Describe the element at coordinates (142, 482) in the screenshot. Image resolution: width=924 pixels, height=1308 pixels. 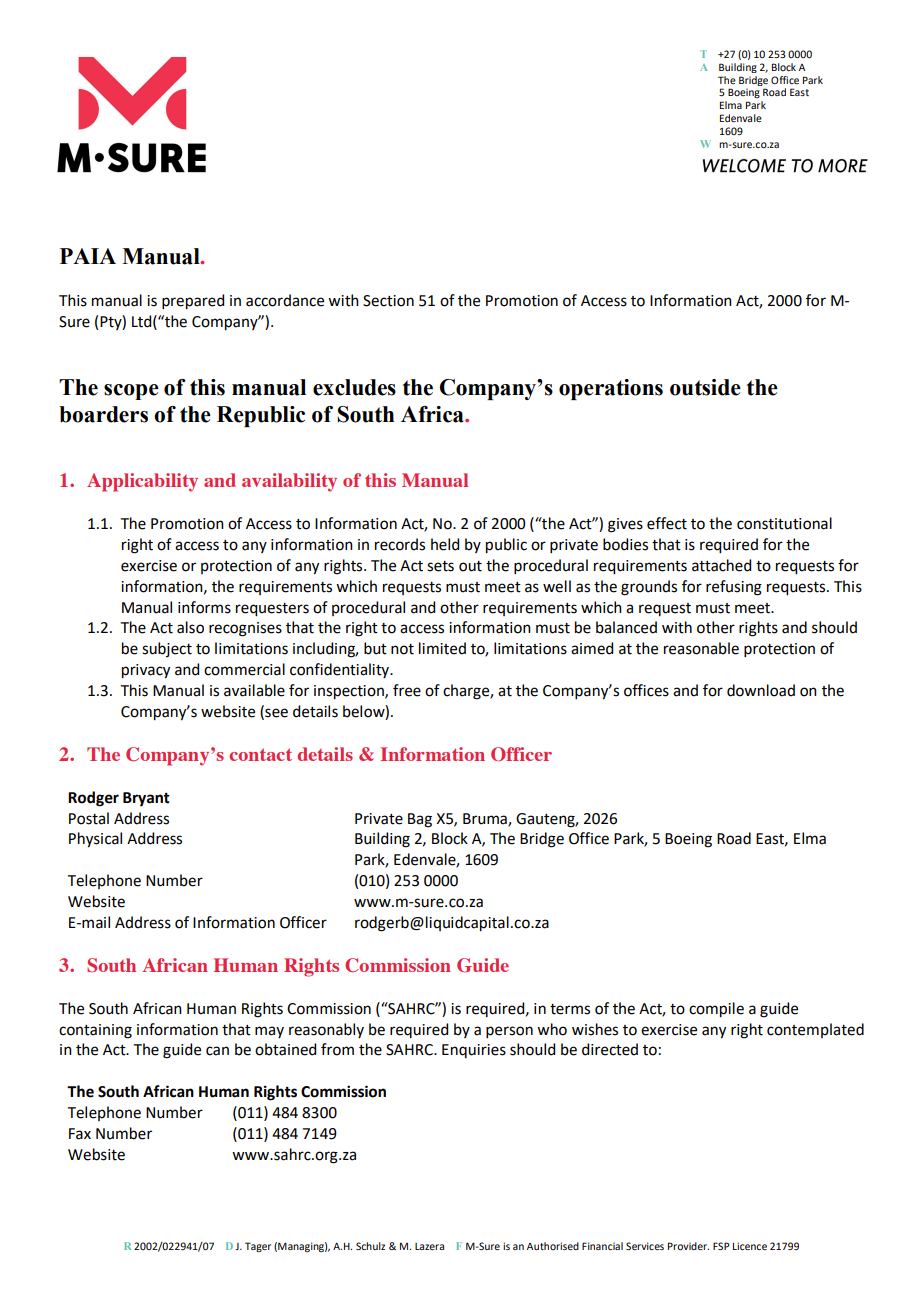
I see `Applicability` at that location.
